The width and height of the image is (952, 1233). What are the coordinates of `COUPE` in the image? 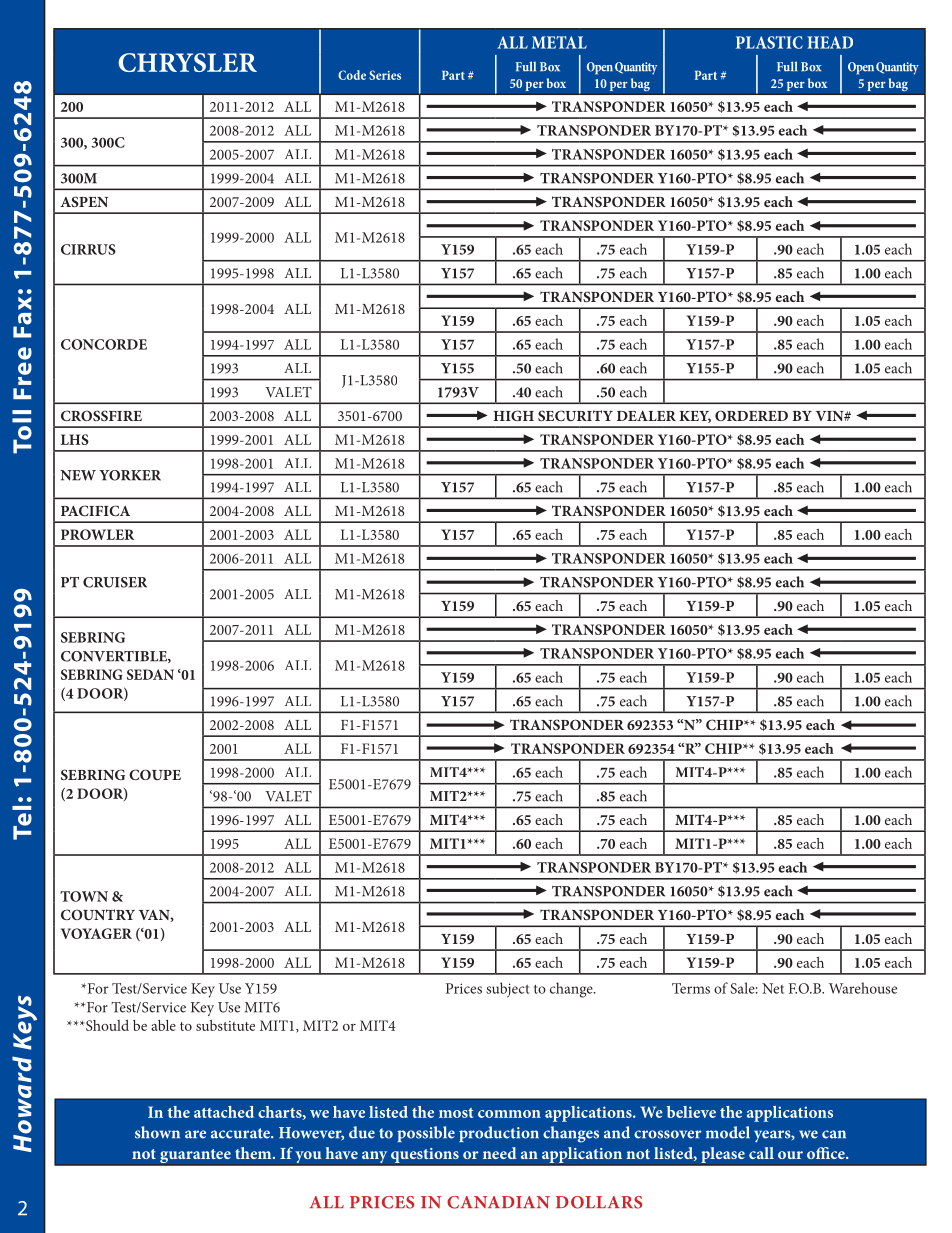 It's located at (155, 774).
